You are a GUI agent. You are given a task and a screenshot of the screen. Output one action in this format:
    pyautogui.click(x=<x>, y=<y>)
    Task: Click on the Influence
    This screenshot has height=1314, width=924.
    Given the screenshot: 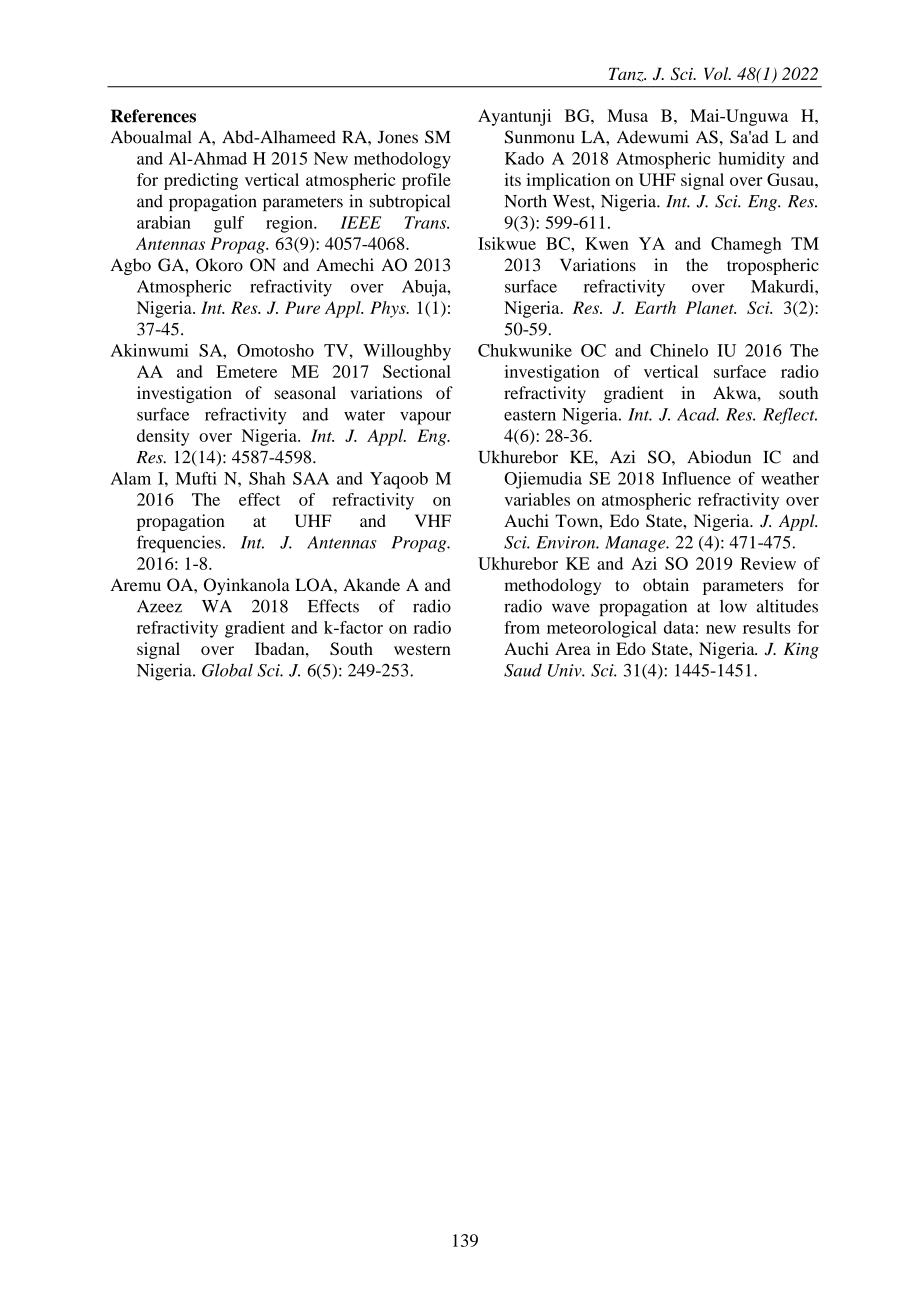 What is the action you would take?
    pyautogui.click(x=696, y=478)
